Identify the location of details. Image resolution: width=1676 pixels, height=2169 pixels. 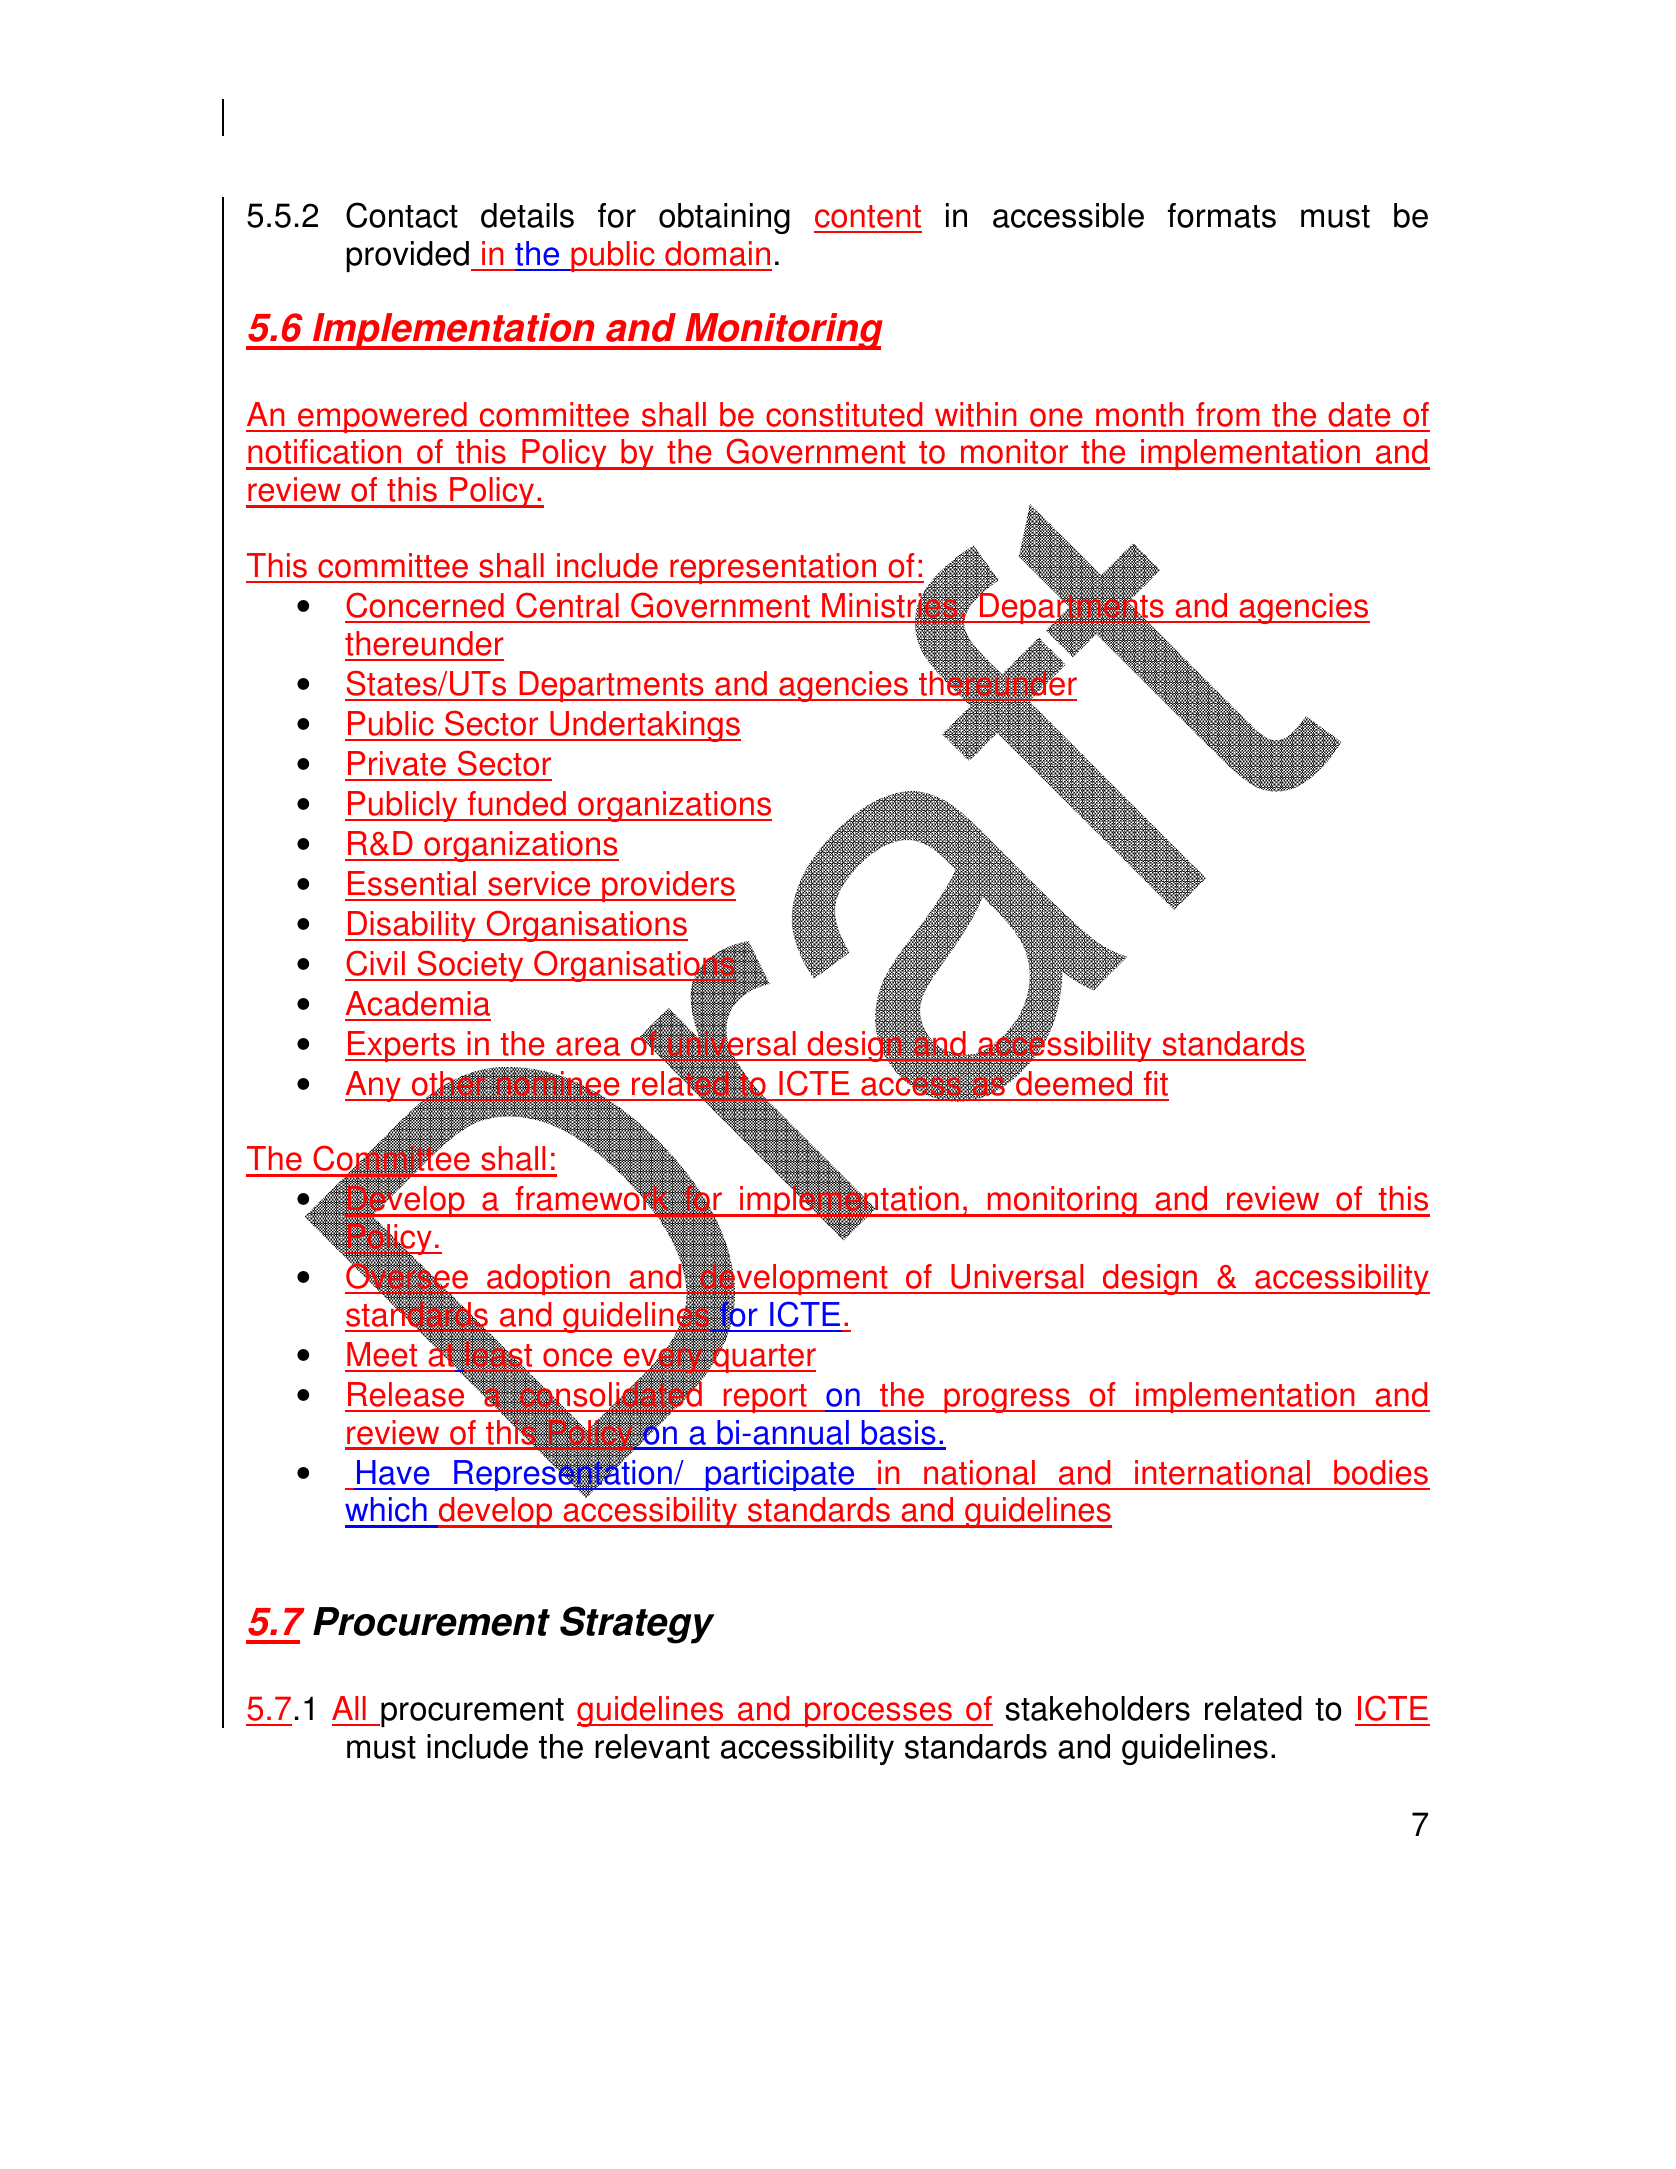
(527, 215).
